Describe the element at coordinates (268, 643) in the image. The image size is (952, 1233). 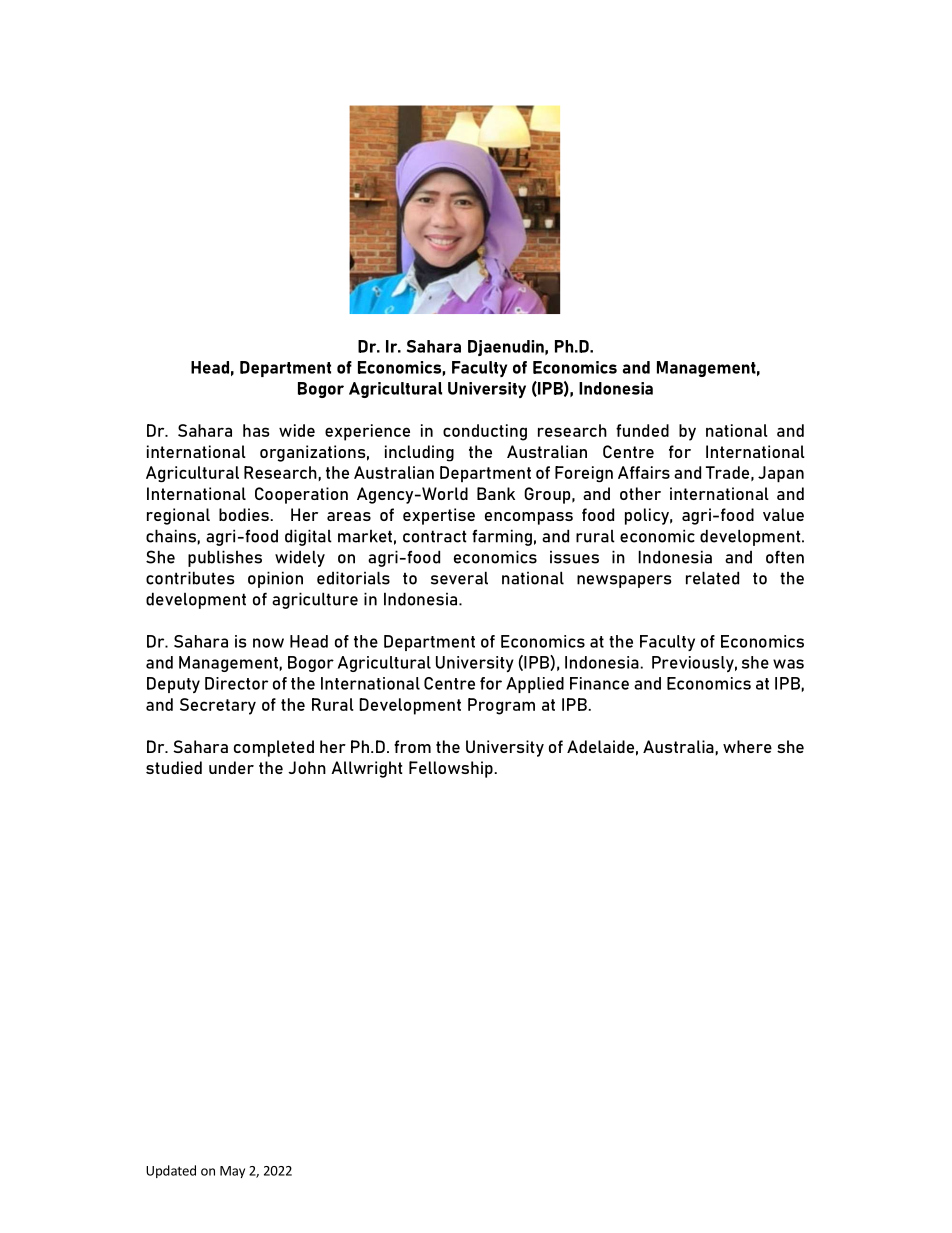
I see `now` at that location.
